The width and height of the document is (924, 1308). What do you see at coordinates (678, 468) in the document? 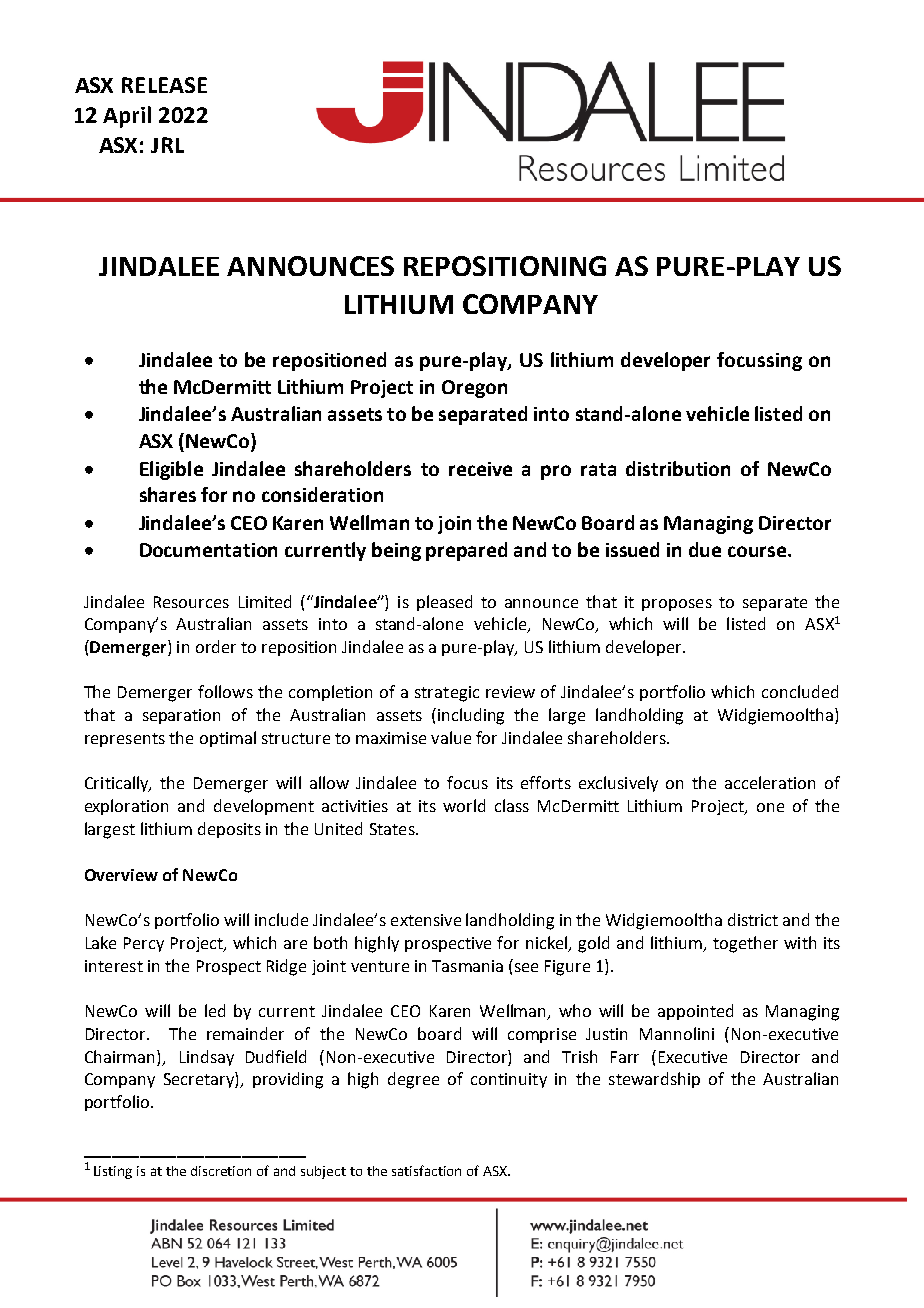
I see `distribution` at bounding box center [678, 468].
